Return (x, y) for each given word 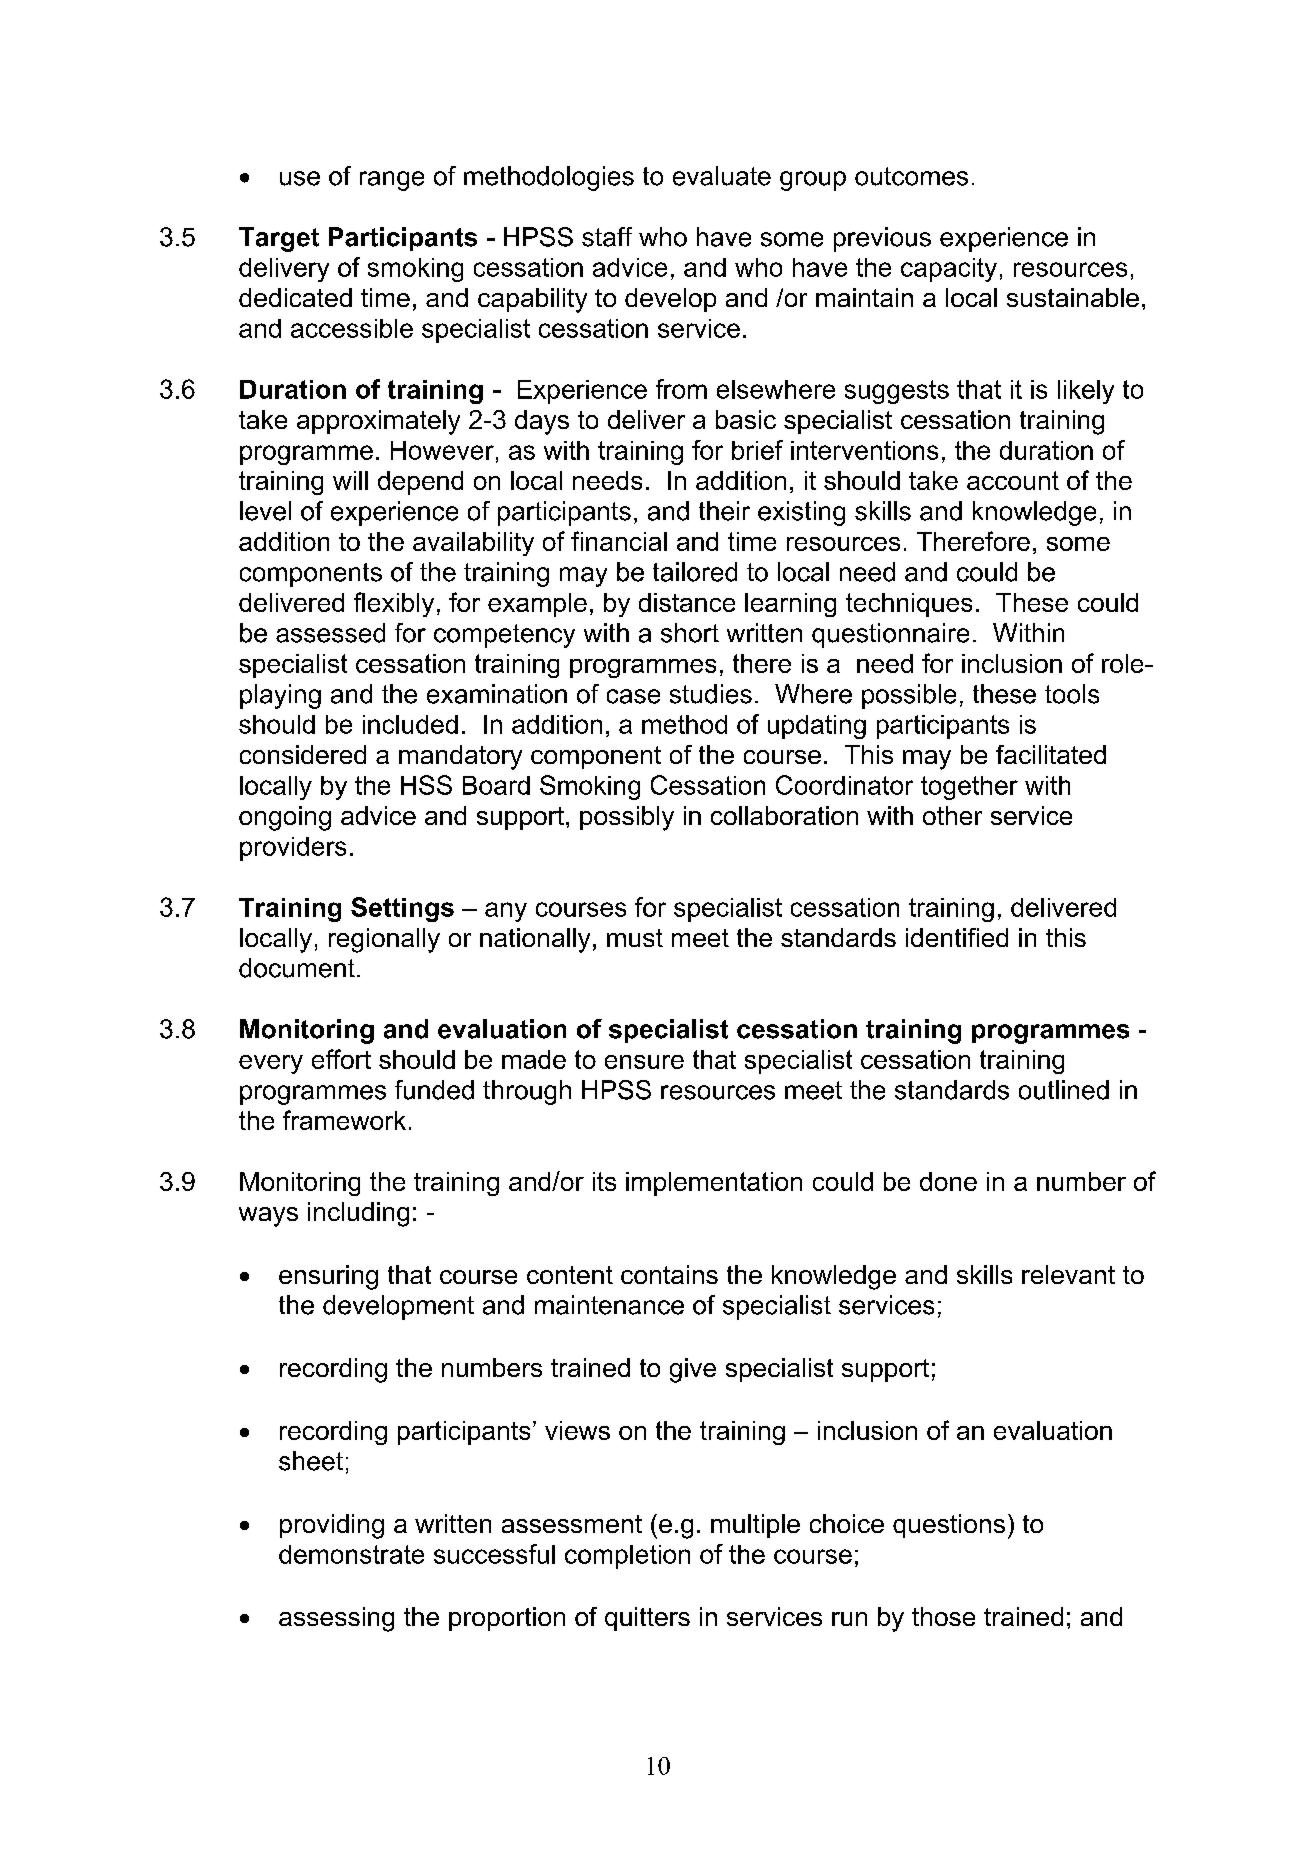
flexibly (394, 604)
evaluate (722, 176)
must (635, 938)
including (358, 1214)
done (948, 1181)
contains (669, 1274)
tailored (695, 572)
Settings (402, 909)
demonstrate (351, 1554)
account (1013, 480)
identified (957, 937)
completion (627, 1557)
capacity (949, 270)
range (392, 181)
